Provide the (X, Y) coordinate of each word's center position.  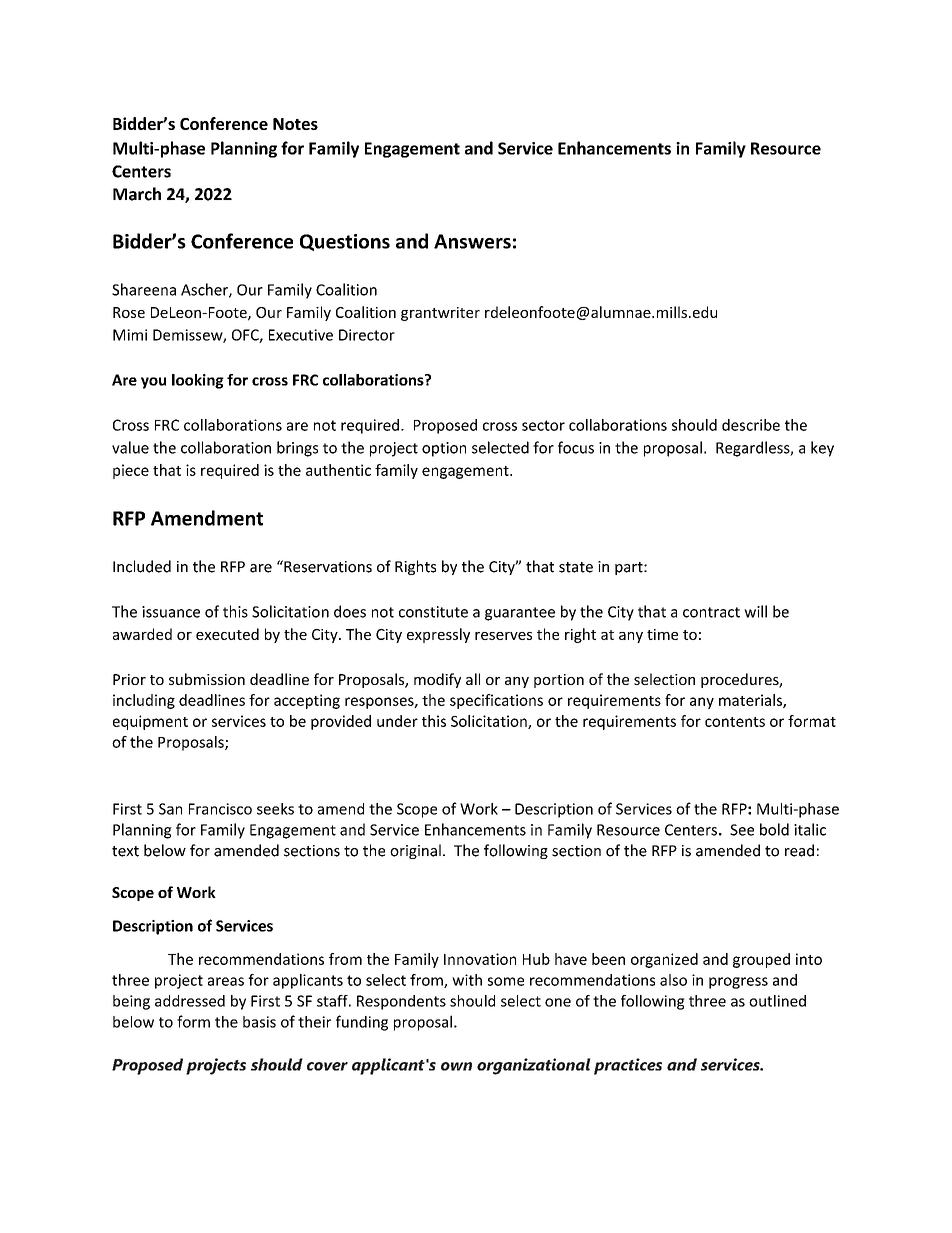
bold (774, 829)
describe (751, 425)
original (415, 851)
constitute (433, 612)
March (137, 194)
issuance (171, 612)
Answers (472, 241)
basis (259, 1022)
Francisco (220, 809)
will (755, 611)
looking (198, 381)
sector (543, 425)
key (822, 449)
